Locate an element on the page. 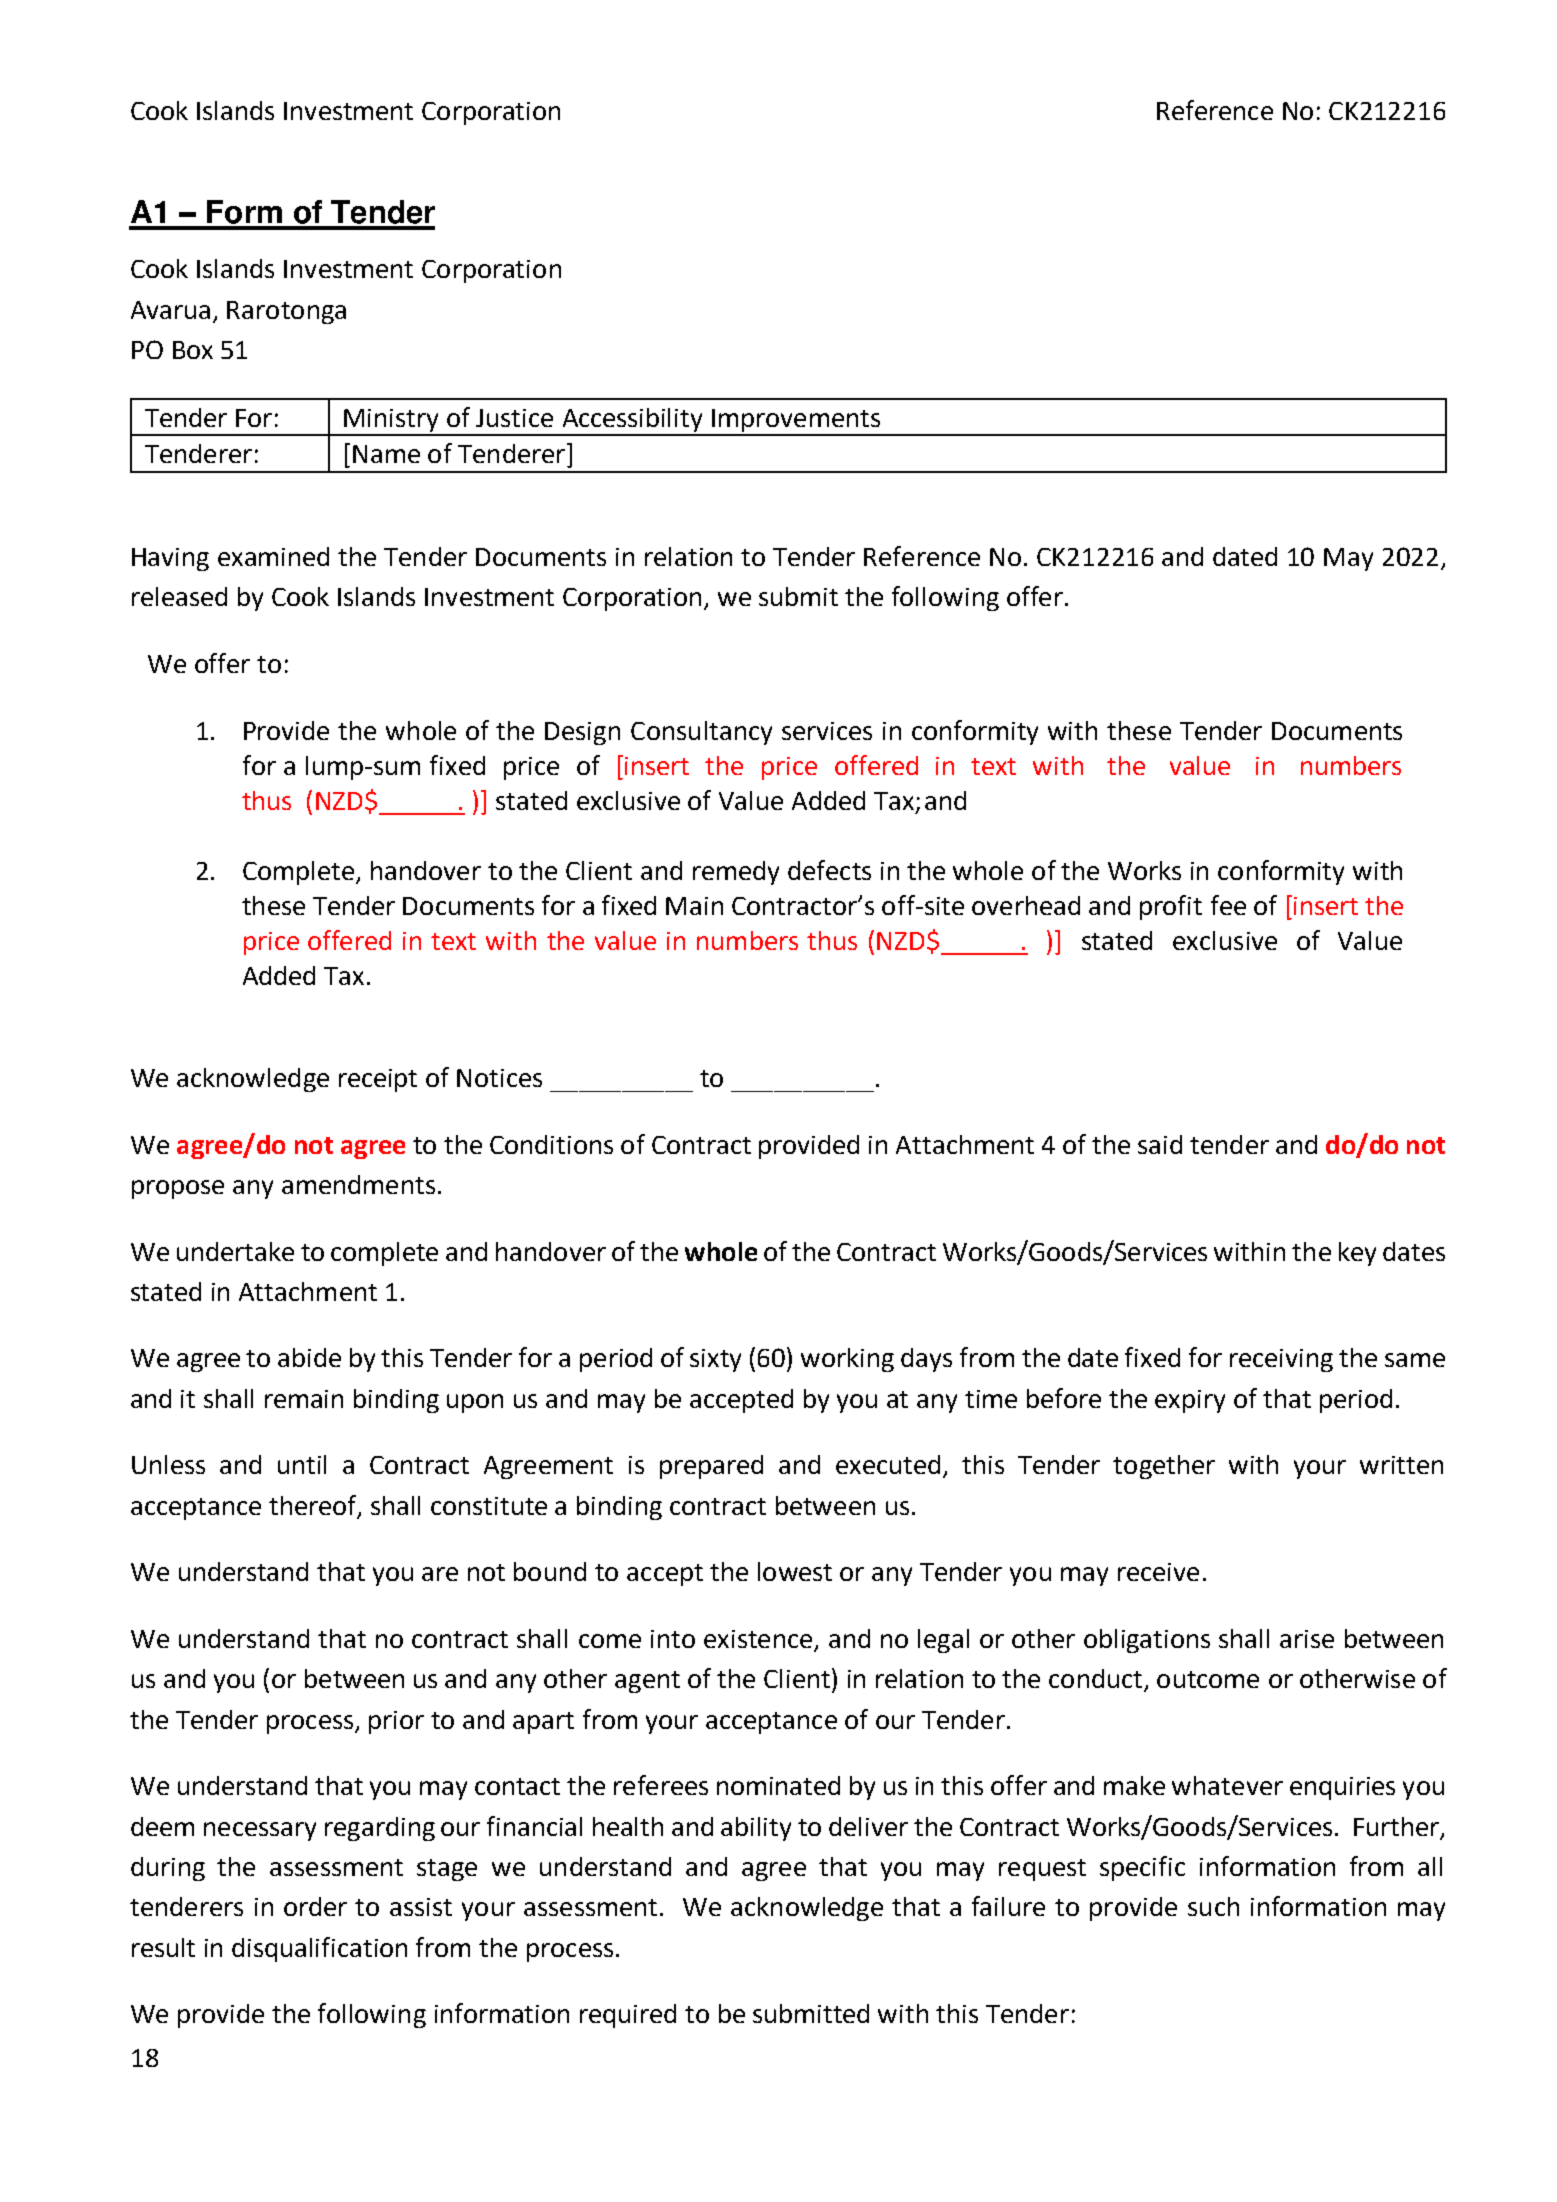  Name is located at coordinates (386, 454).
